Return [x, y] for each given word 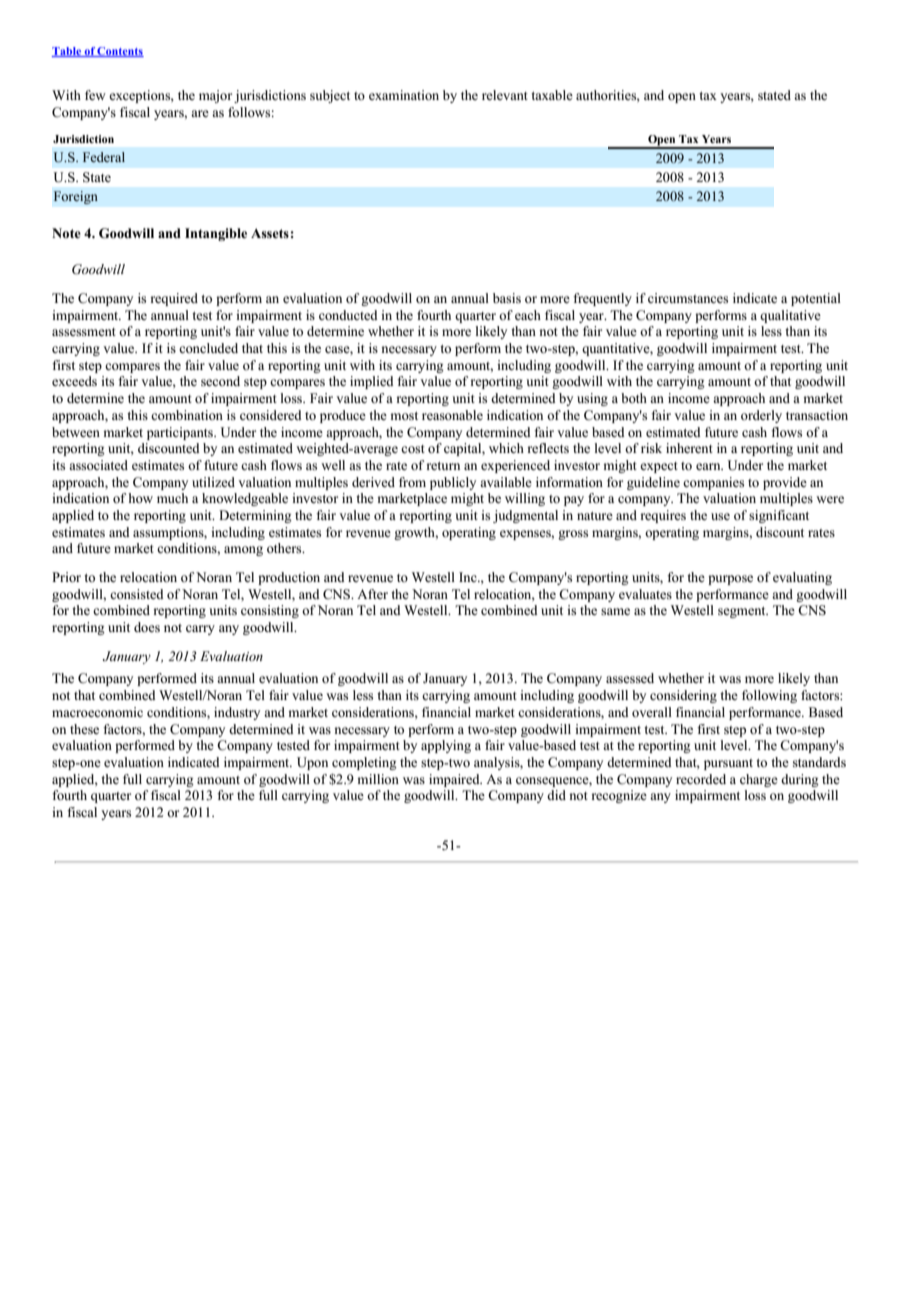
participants [181, 433]
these [84, 729]
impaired [455, 780]
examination [404, 95]
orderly [761, 416]
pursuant [728, 764]
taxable [552, 95]
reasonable [452, 415]
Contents [120, 52]
